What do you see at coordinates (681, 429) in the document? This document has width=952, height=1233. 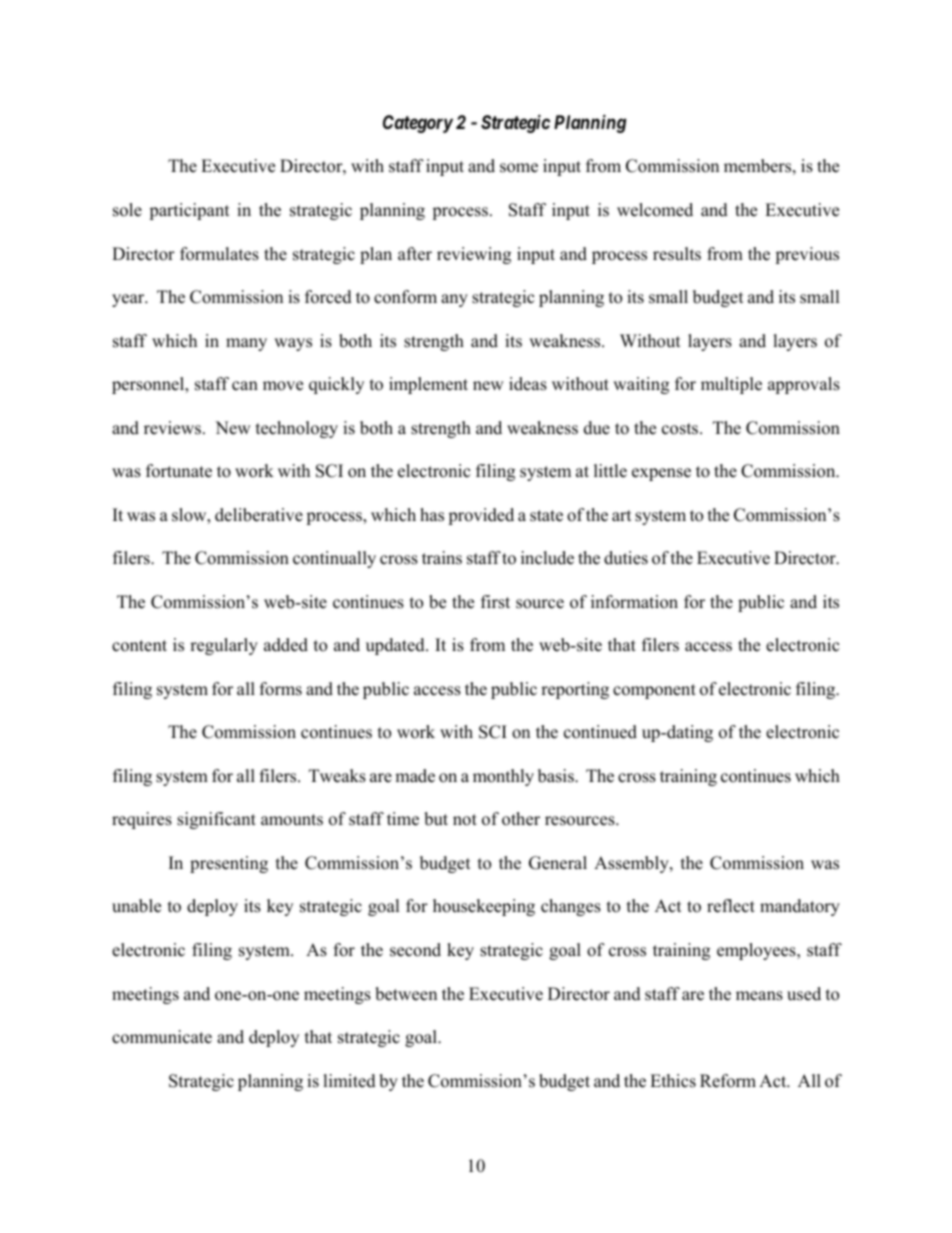 I see `costs` at bounding box center [681, 429].
